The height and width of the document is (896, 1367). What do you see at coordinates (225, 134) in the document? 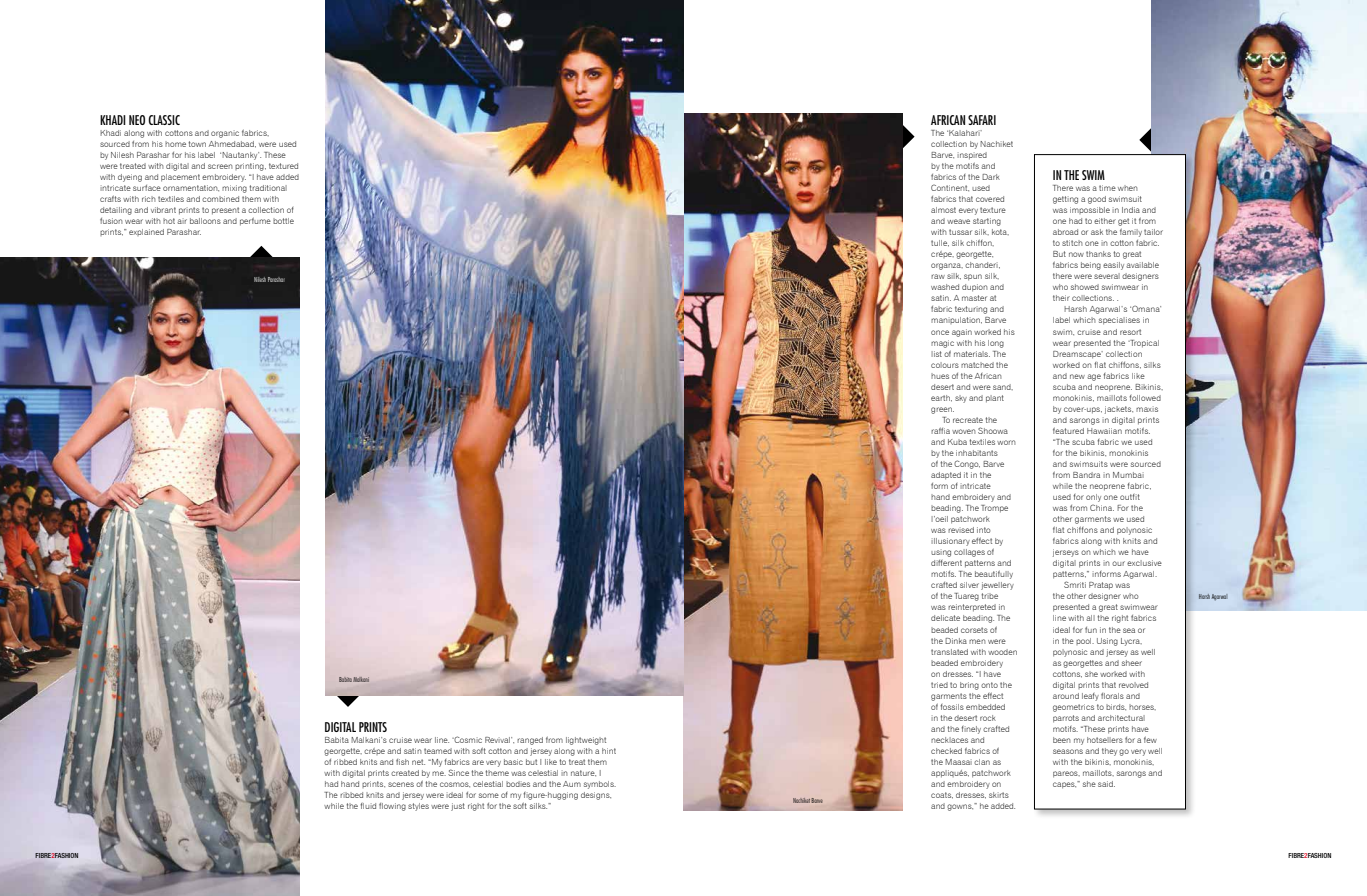
I see `organic` at bounding box center [225, 134].
